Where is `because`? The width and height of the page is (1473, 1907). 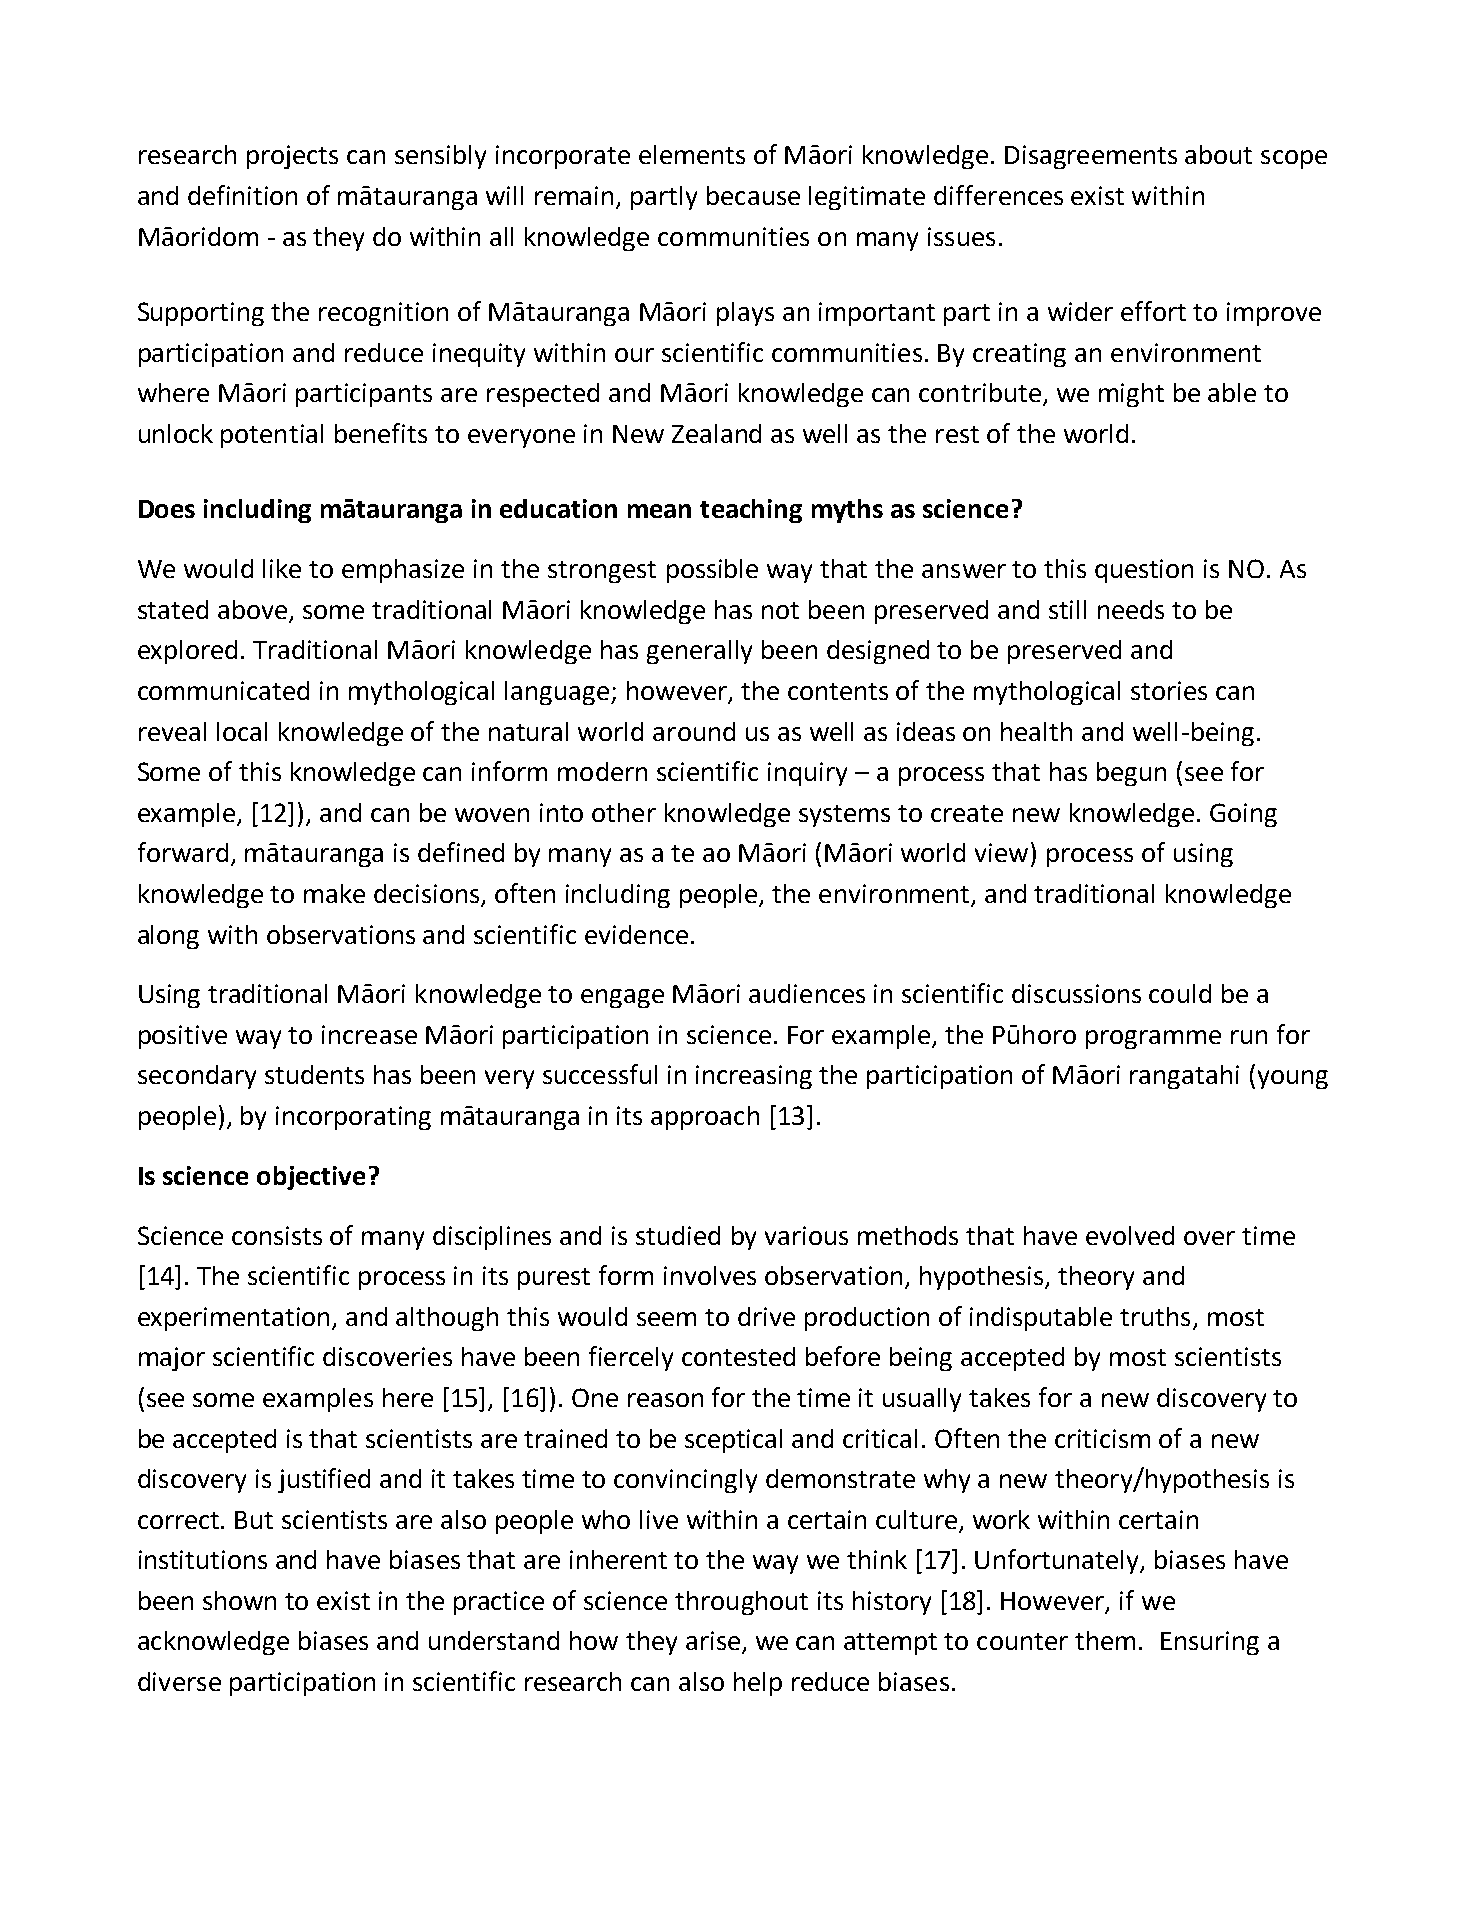
because is located at coordinates (753, 195).
